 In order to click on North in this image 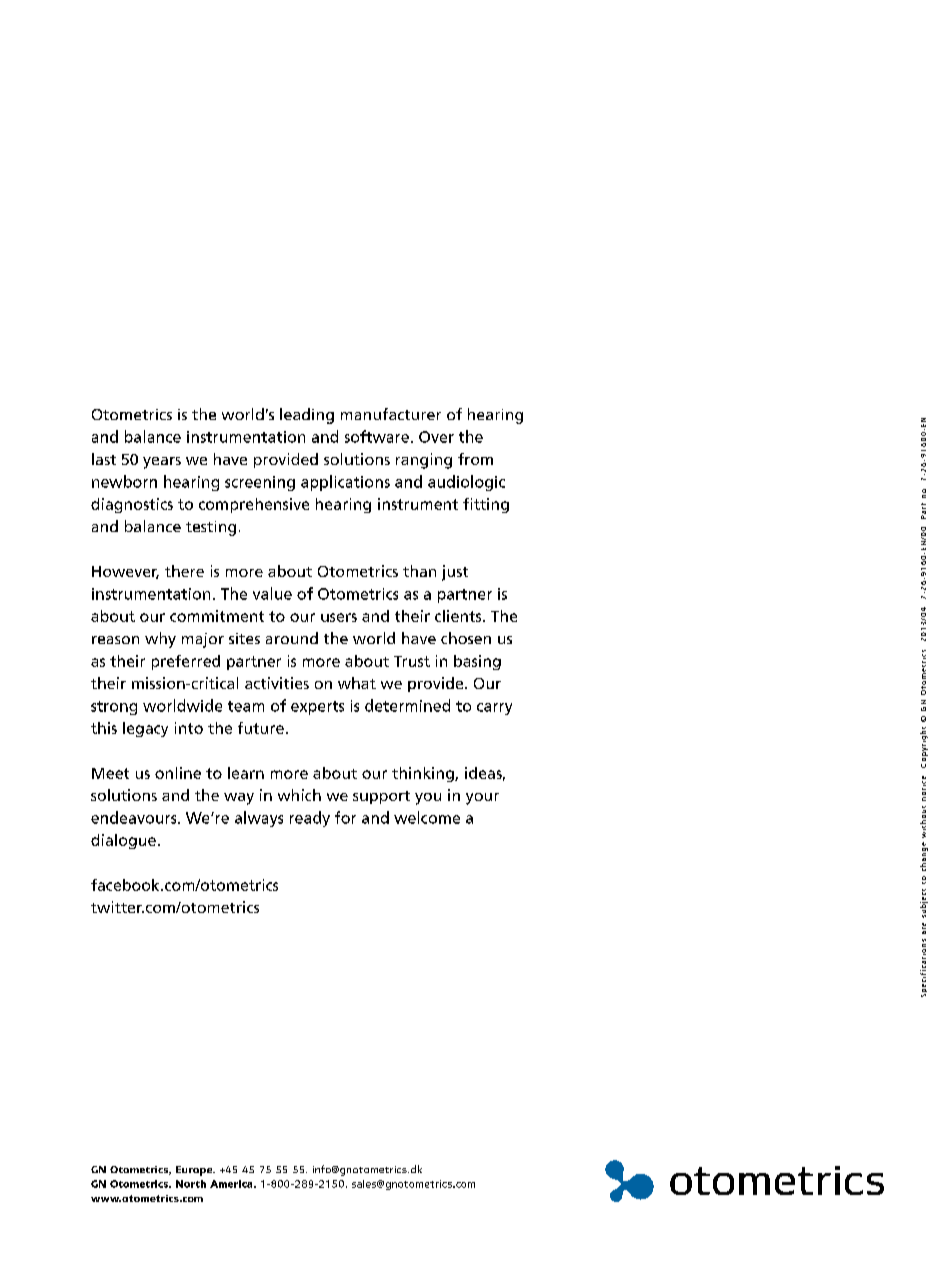, I will do `click(191, 1184)`.
